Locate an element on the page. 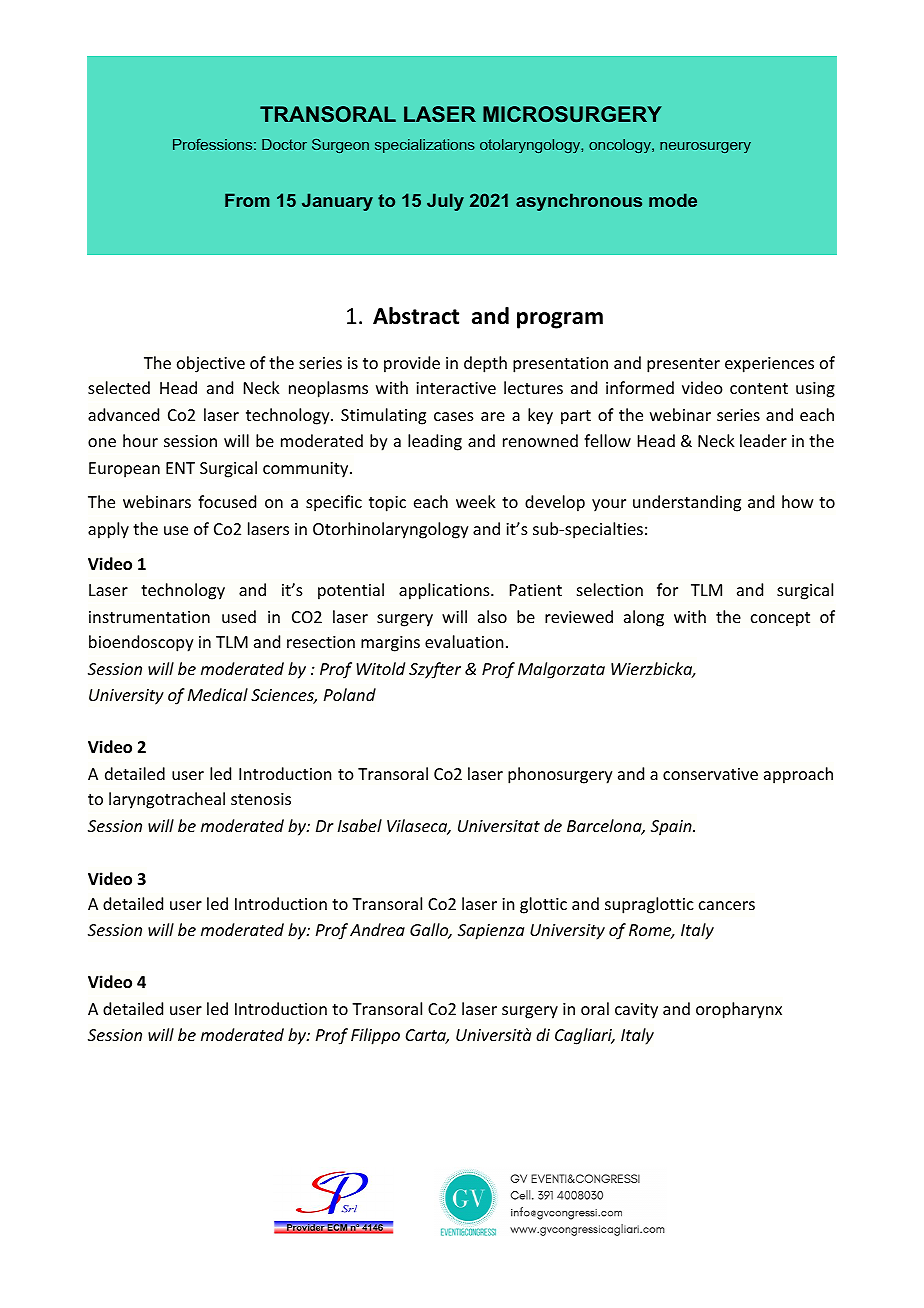  oncology is located at coordinates (621, 146).
